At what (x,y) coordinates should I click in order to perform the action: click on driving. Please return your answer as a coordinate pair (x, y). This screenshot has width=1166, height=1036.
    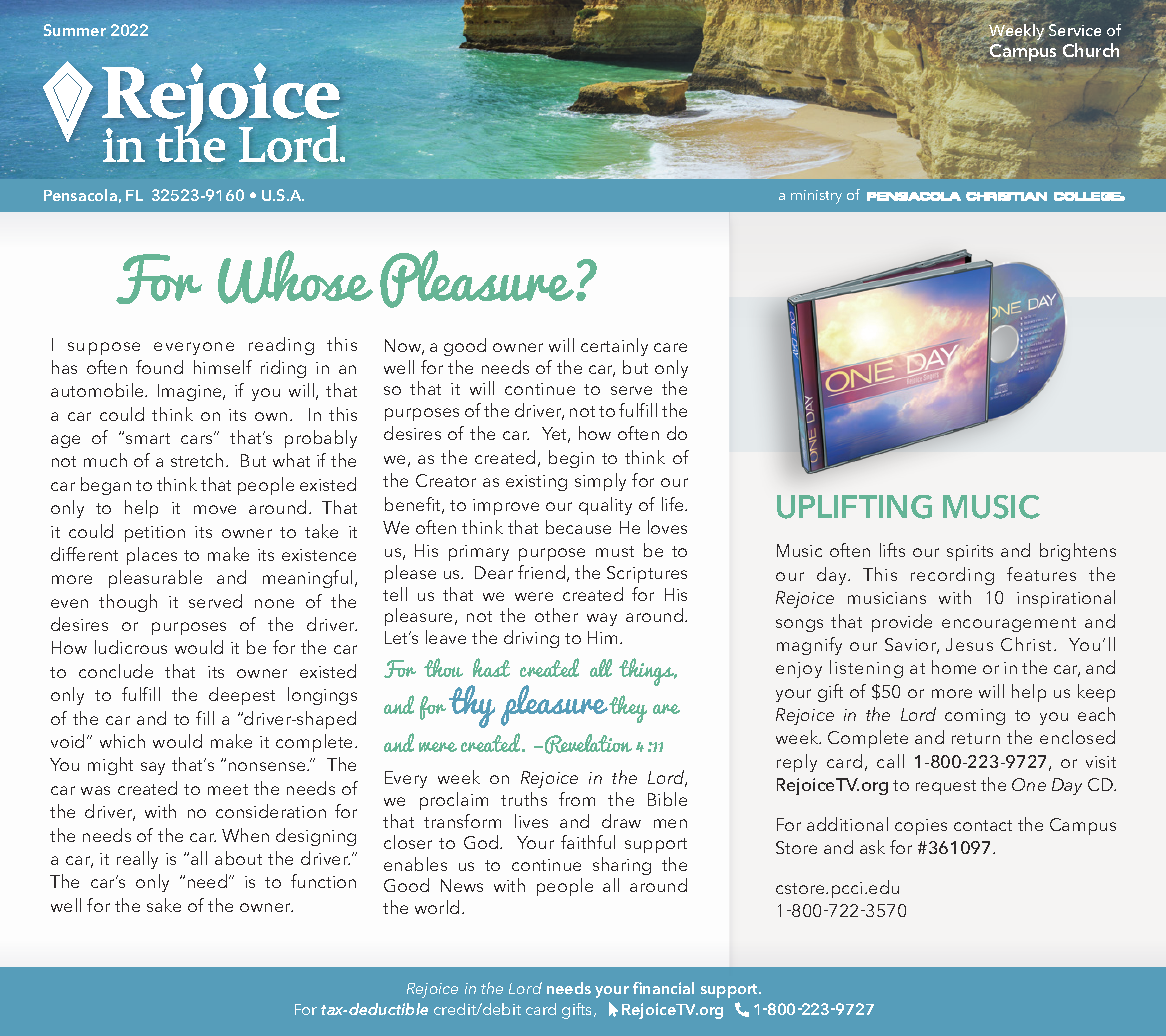
    Looking at the image, I should click on (531, 639).
